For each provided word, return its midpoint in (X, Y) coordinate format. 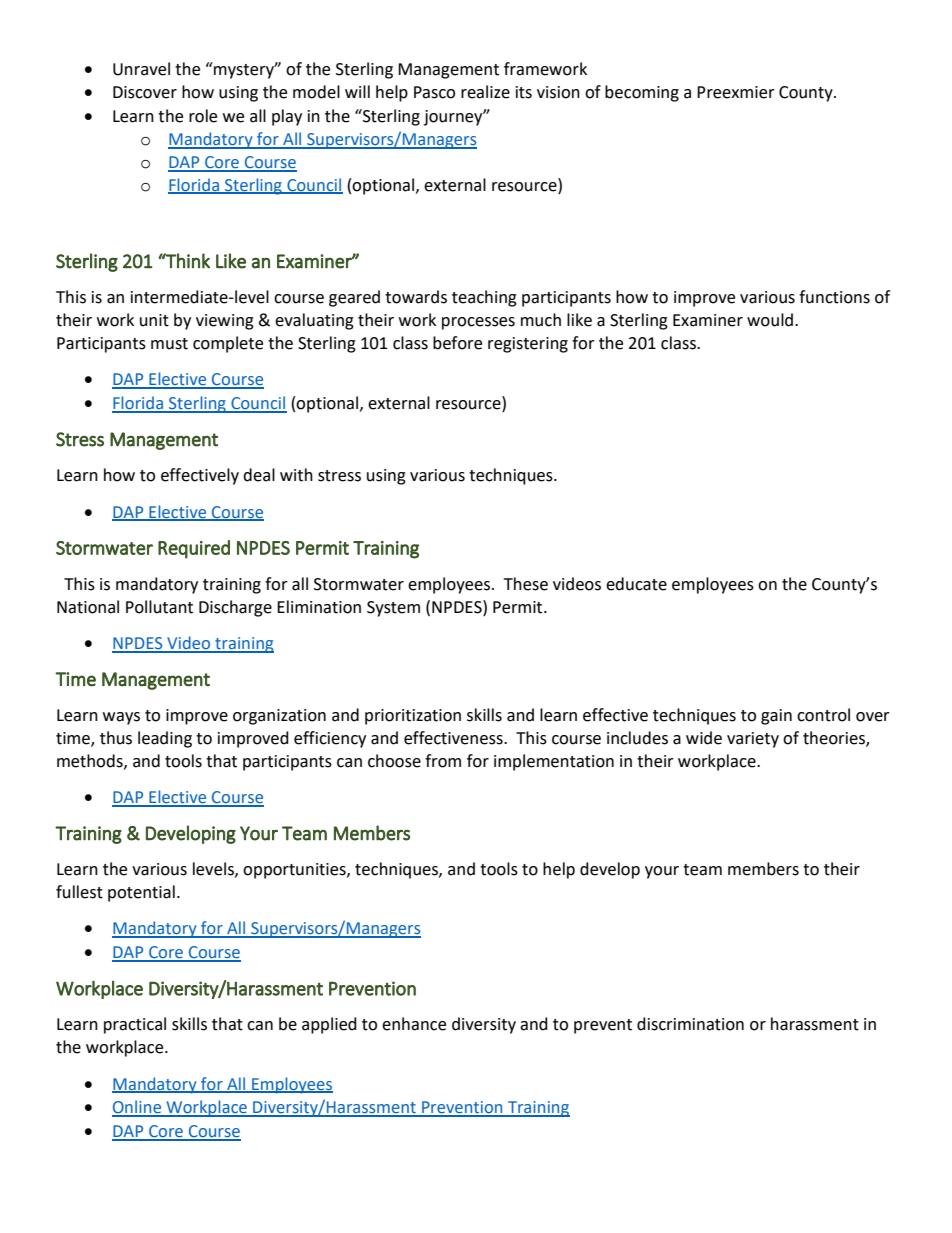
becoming (642, 93)
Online (138, 1108)
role (203, 116)
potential (141, 893)
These (526, 584)
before (457, 343)
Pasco (434, 92)
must (169, 344)
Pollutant (159, 607)
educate (636, 584)
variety (753, 740)
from (443, 761)
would (770, 320)
